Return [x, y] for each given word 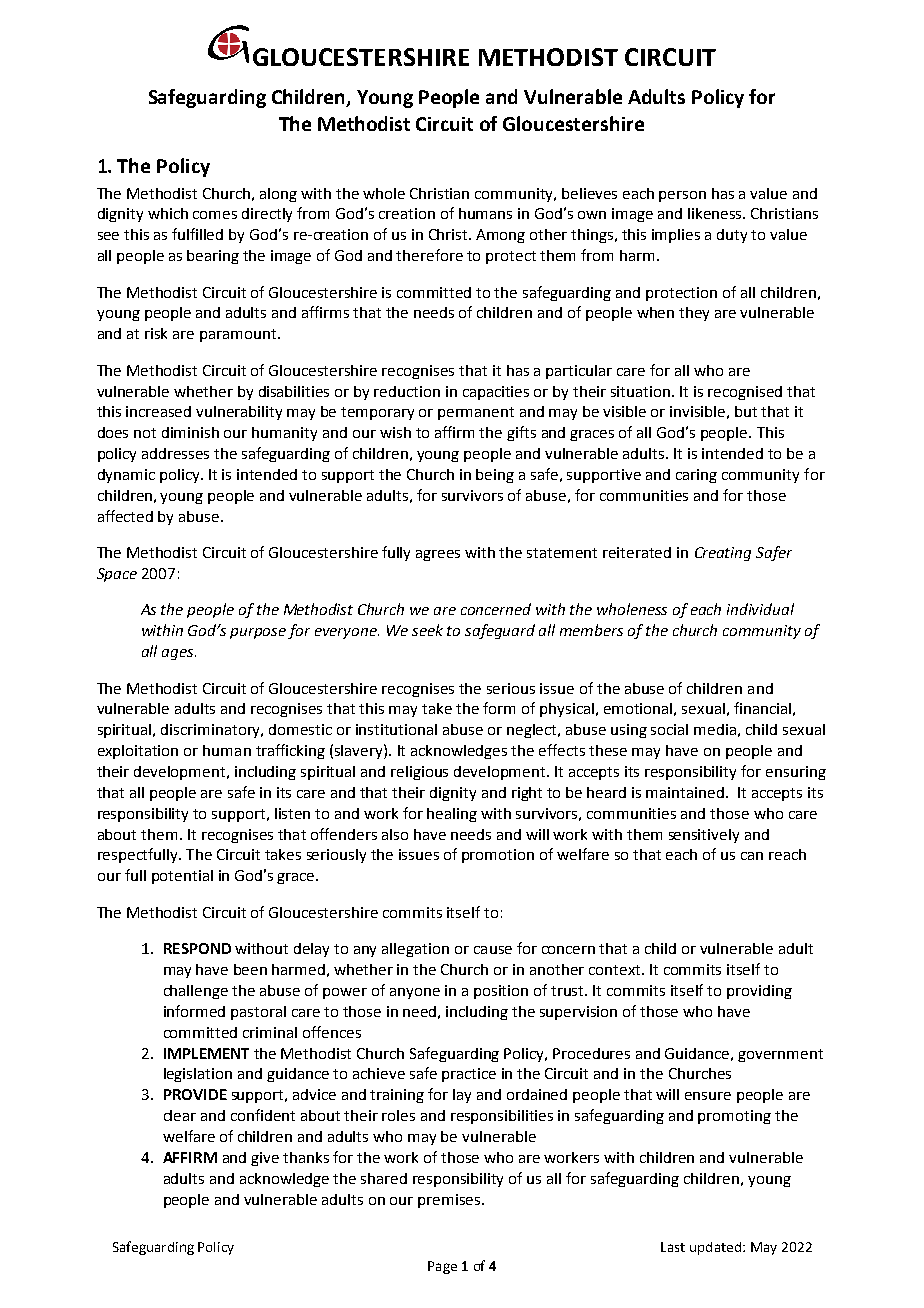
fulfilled [197, 234]
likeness [716, 213]
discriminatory [212, 731]
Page [442, 1267]
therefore [429, 255]
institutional [396, 729]
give [265, 1159]
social [669, 729]
